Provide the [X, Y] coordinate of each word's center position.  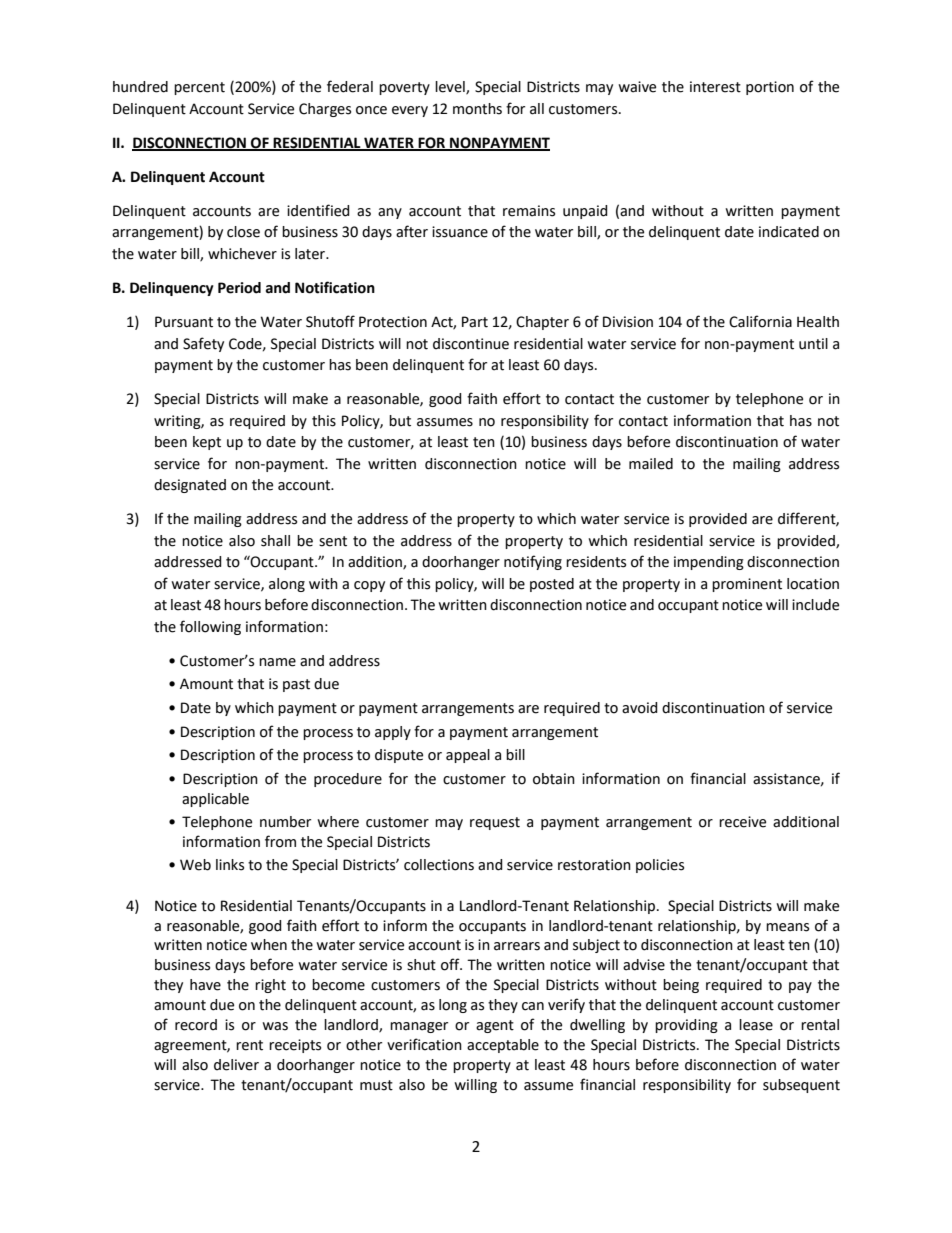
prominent [747, 585]
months [477, 109]
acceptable [503, 1046]
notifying [533, 562]
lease [756, 1025]
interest [715, 87]
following [210, 627]
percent [199, 88]
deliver [236, 1065]
